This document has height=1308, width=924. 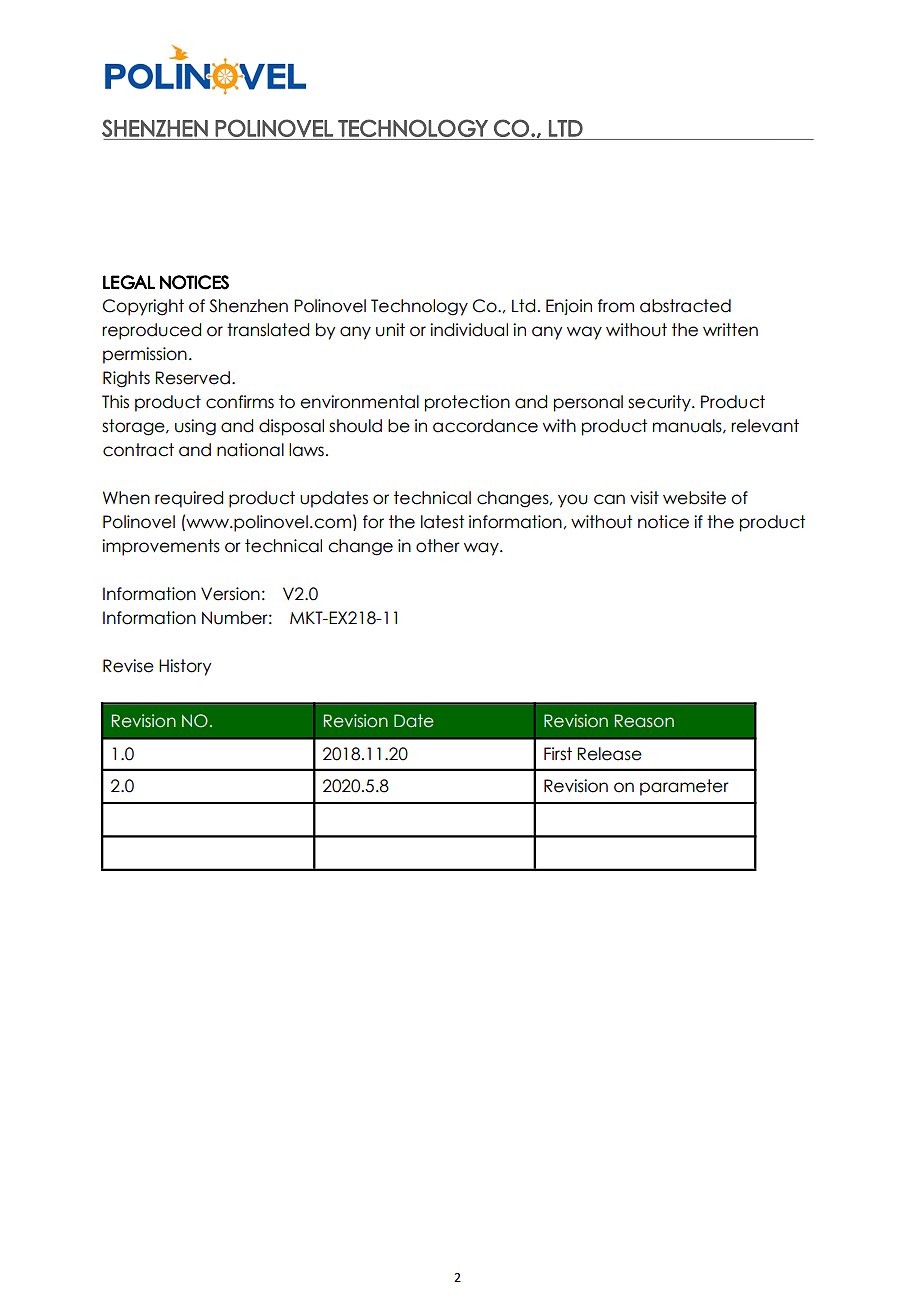 What do you see at coordinates (469, 330) in the document?
I see `individual` at bounding box center [469, 330].
